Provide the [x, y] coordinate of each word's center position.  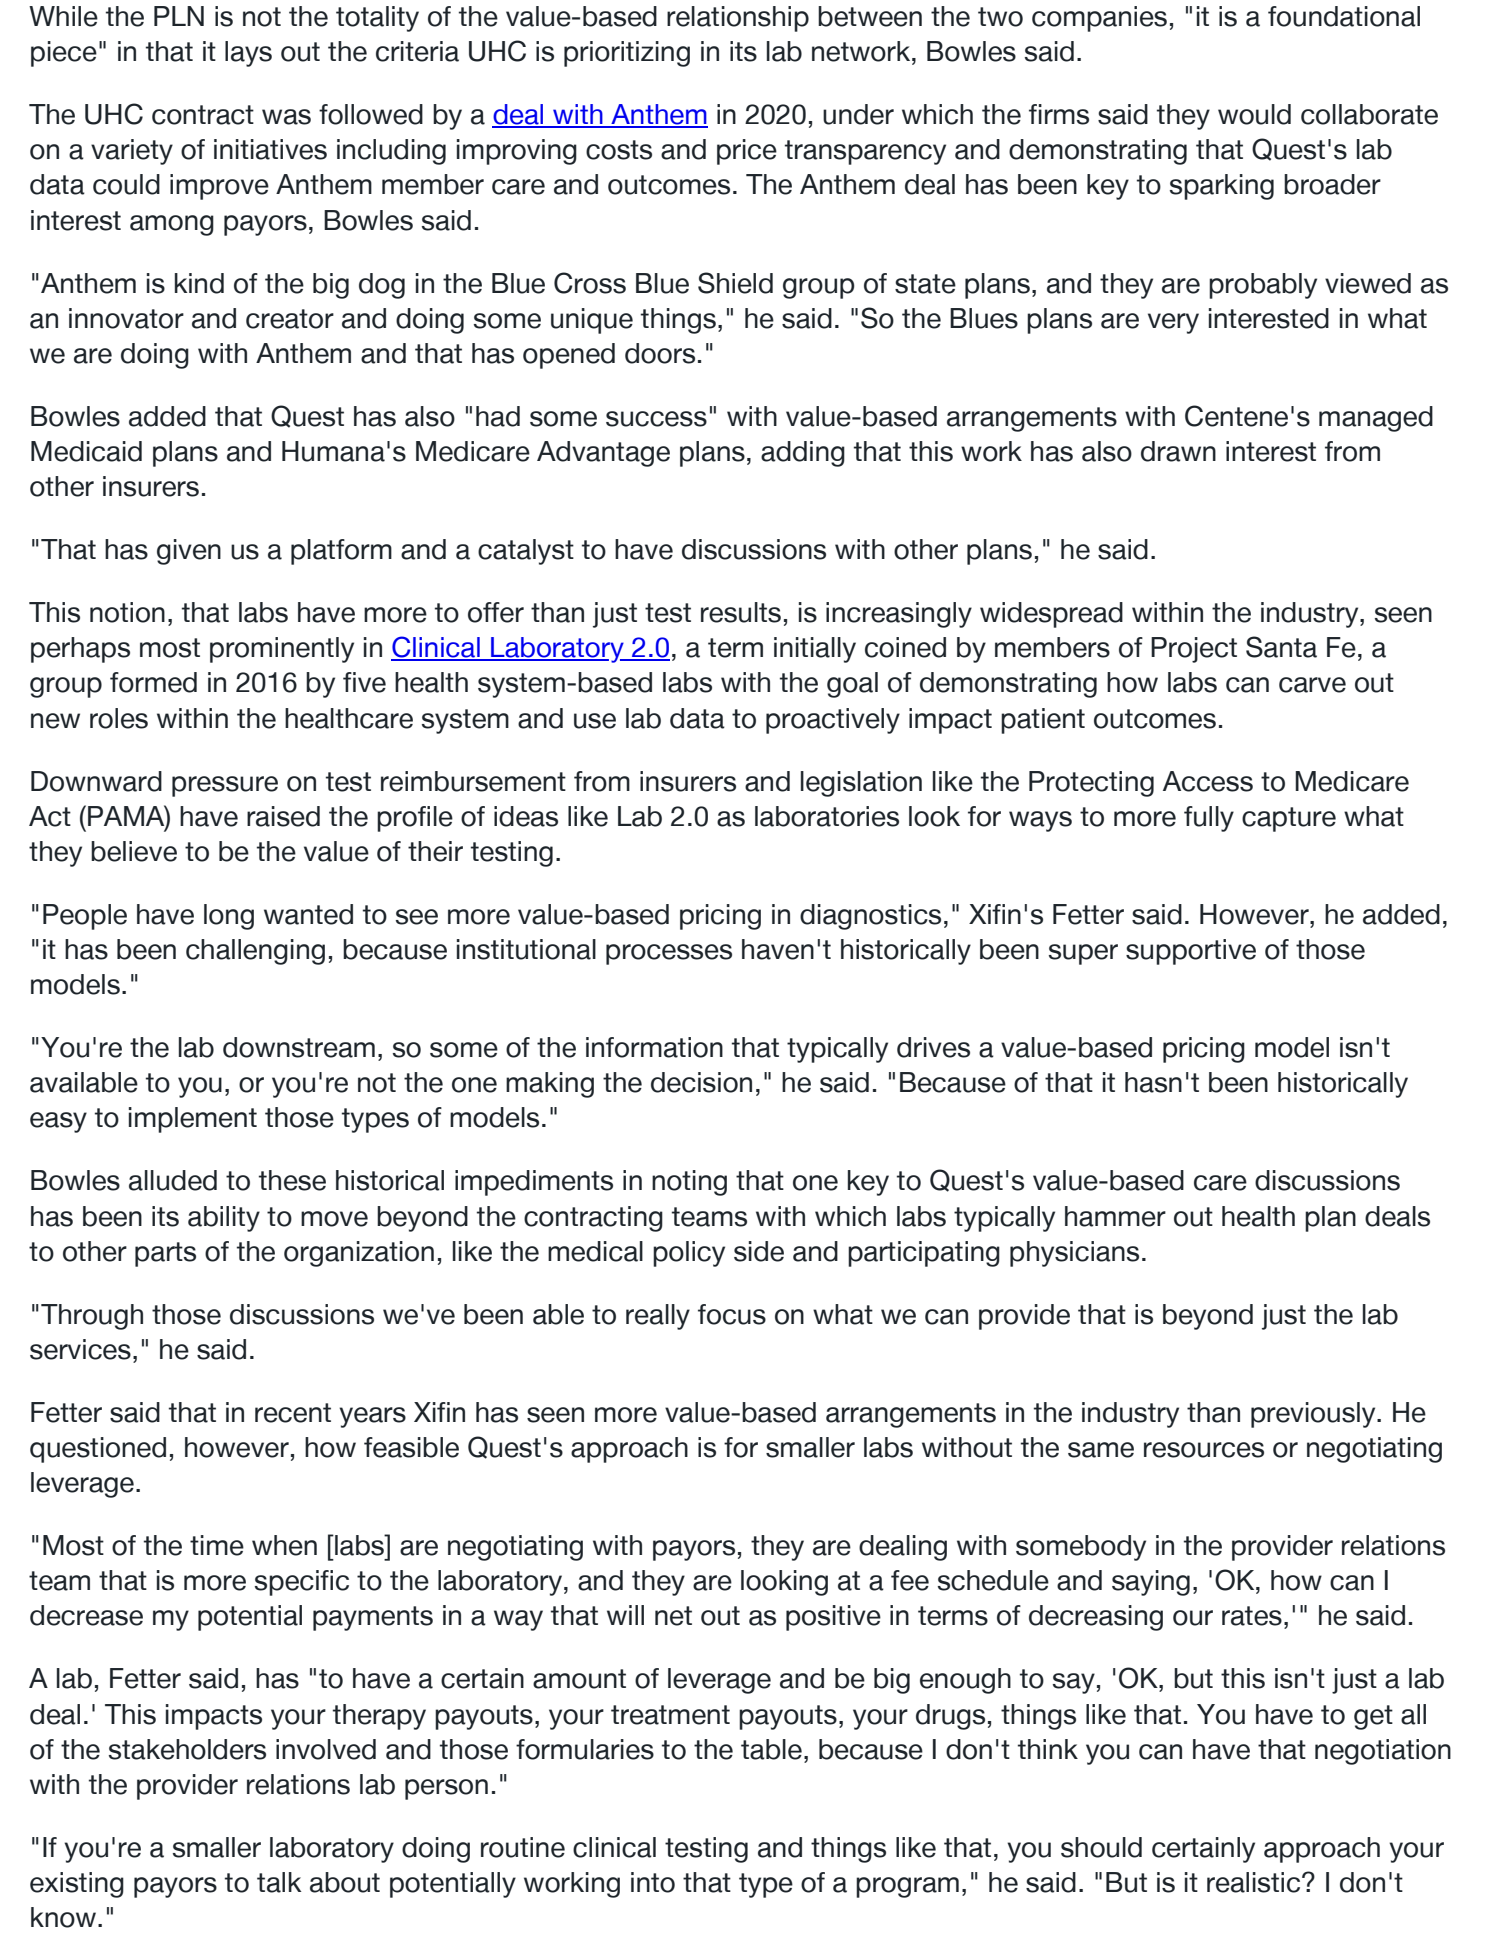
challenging [255, 952]
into [653, 1882]
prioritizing [627, 54]
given [189, 552]
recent [293, 1413]
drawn [1178, 451]
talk [279, 1882]
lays [248, 54]
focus [732, 1314]
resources [1204, 1450]
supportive [1191, 952]
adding [803, 454]
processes [669, 954]
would [1254, 114]
